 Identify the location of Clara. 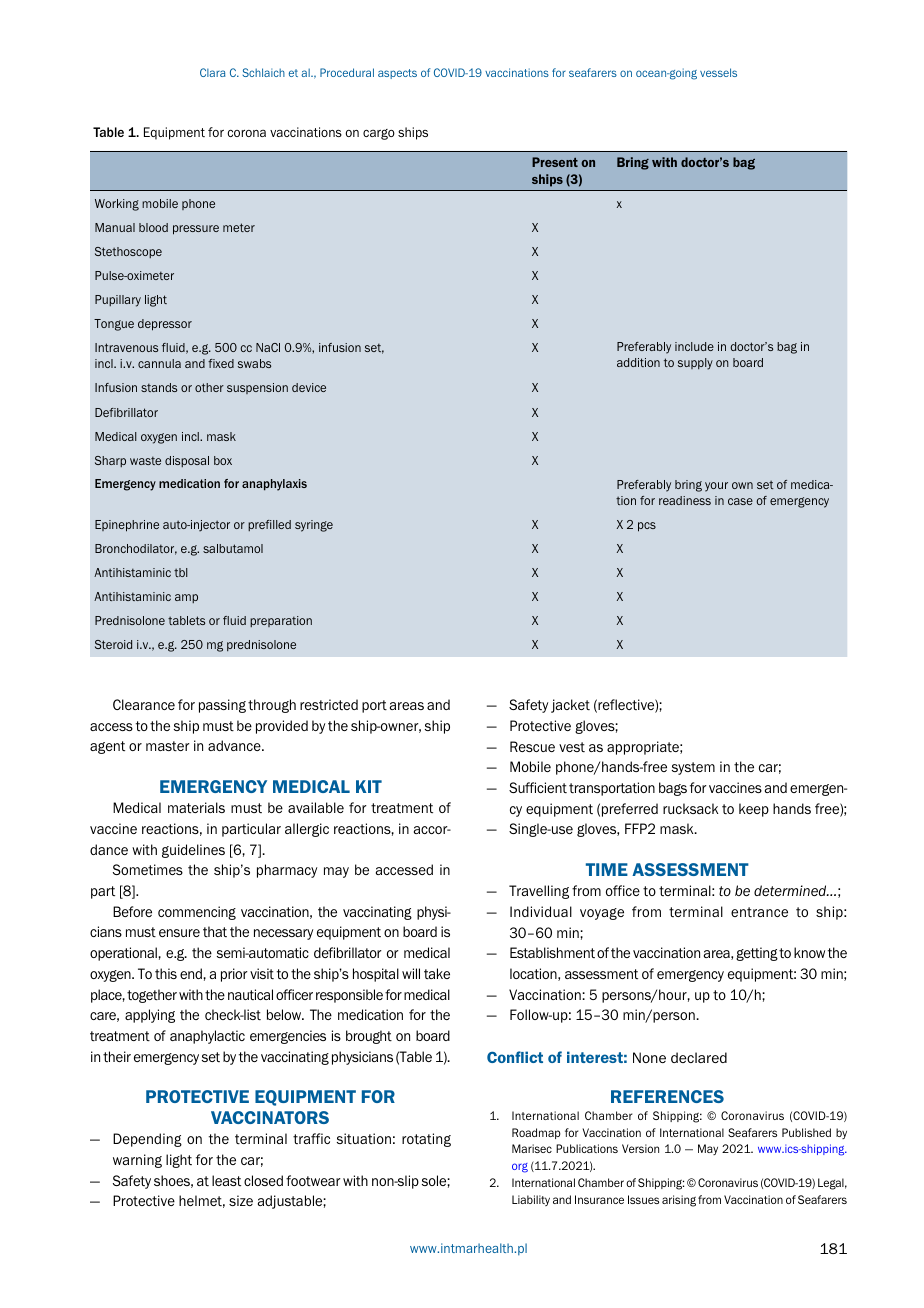
(213, 72).
